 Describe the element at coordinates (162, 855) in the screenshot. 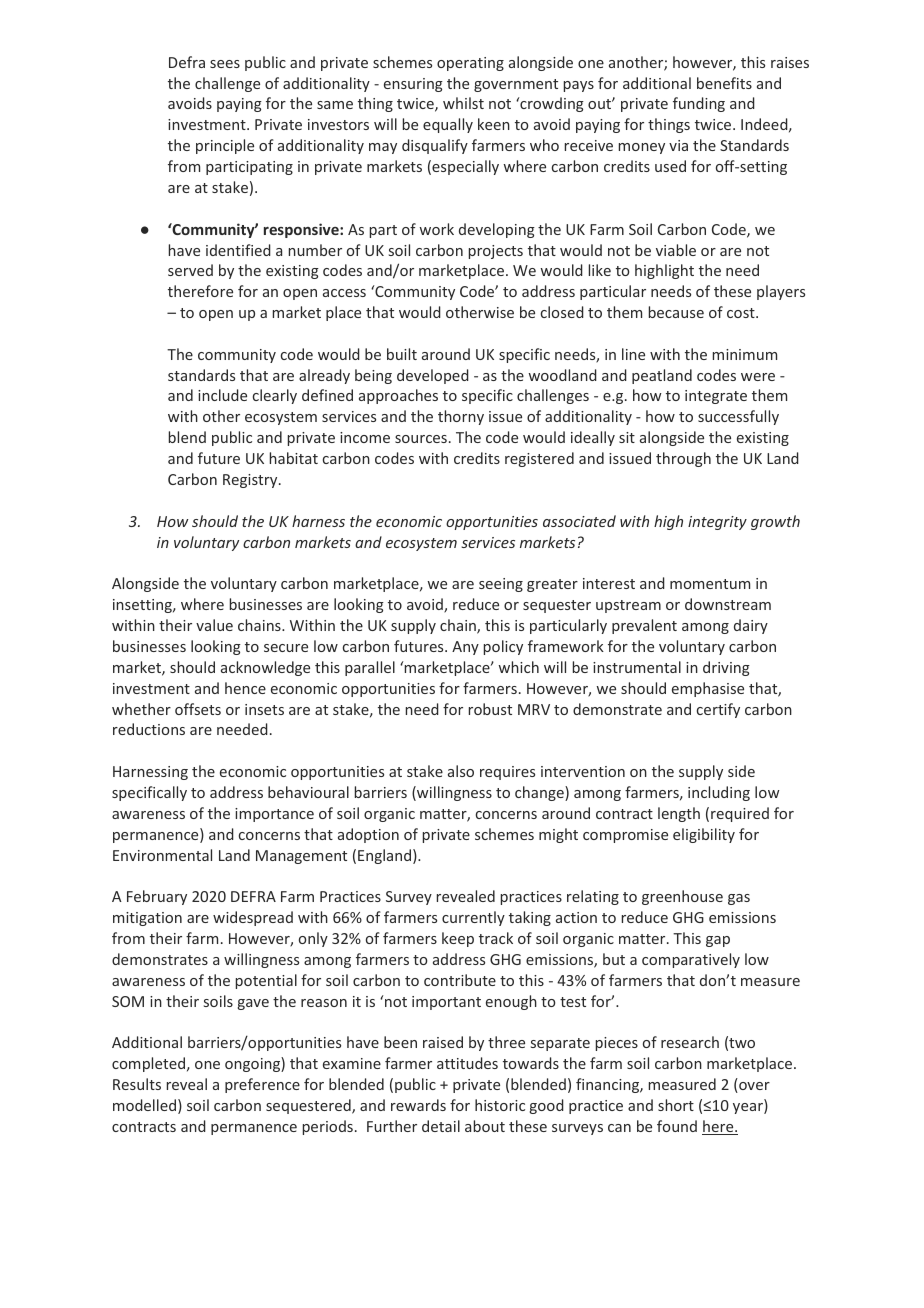

I see `Environmental` at that location.
